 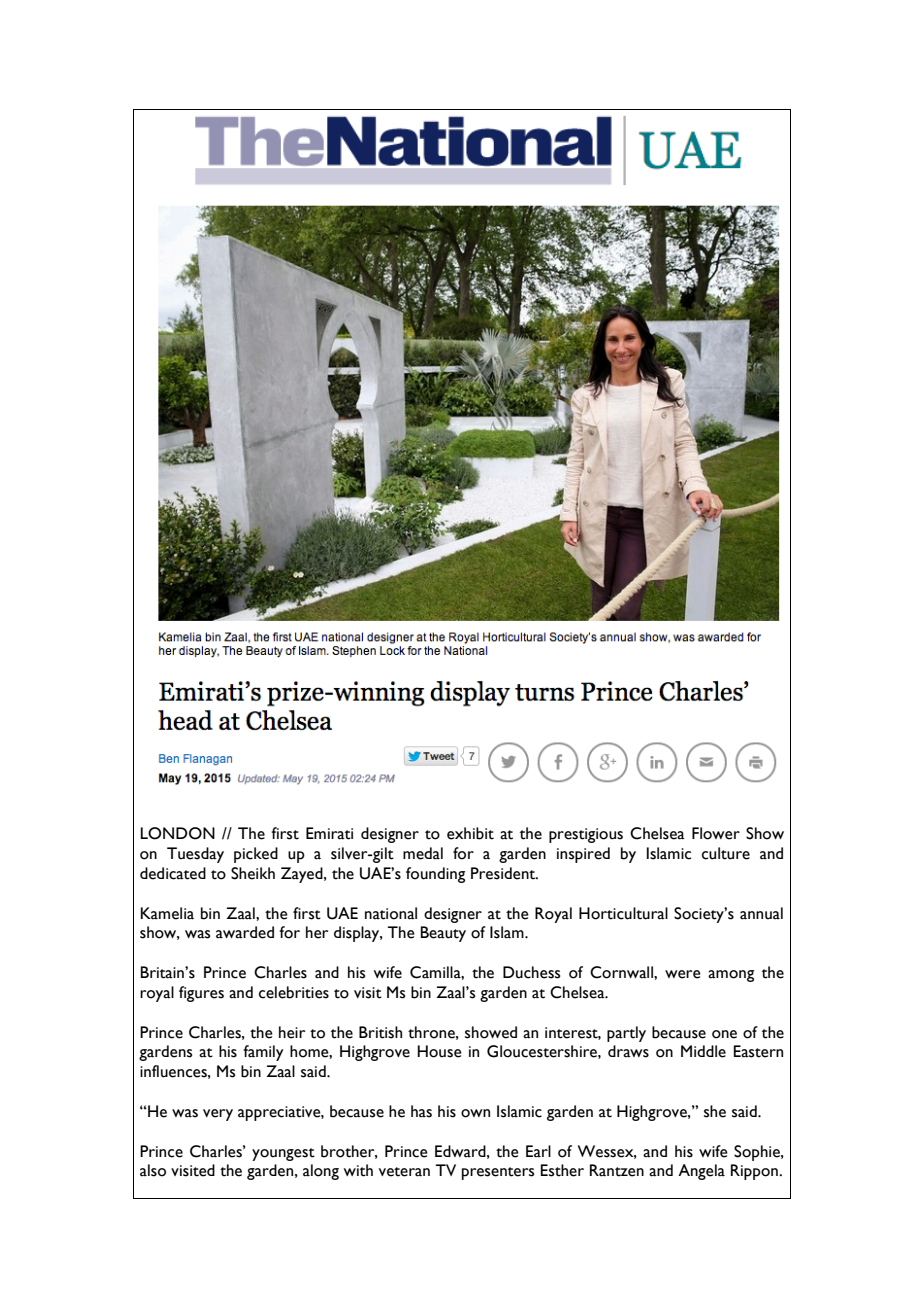 What do you see at coordinates (716, 833) in the screenshot?
I see `Flower` at bounding box center [716, 833].
